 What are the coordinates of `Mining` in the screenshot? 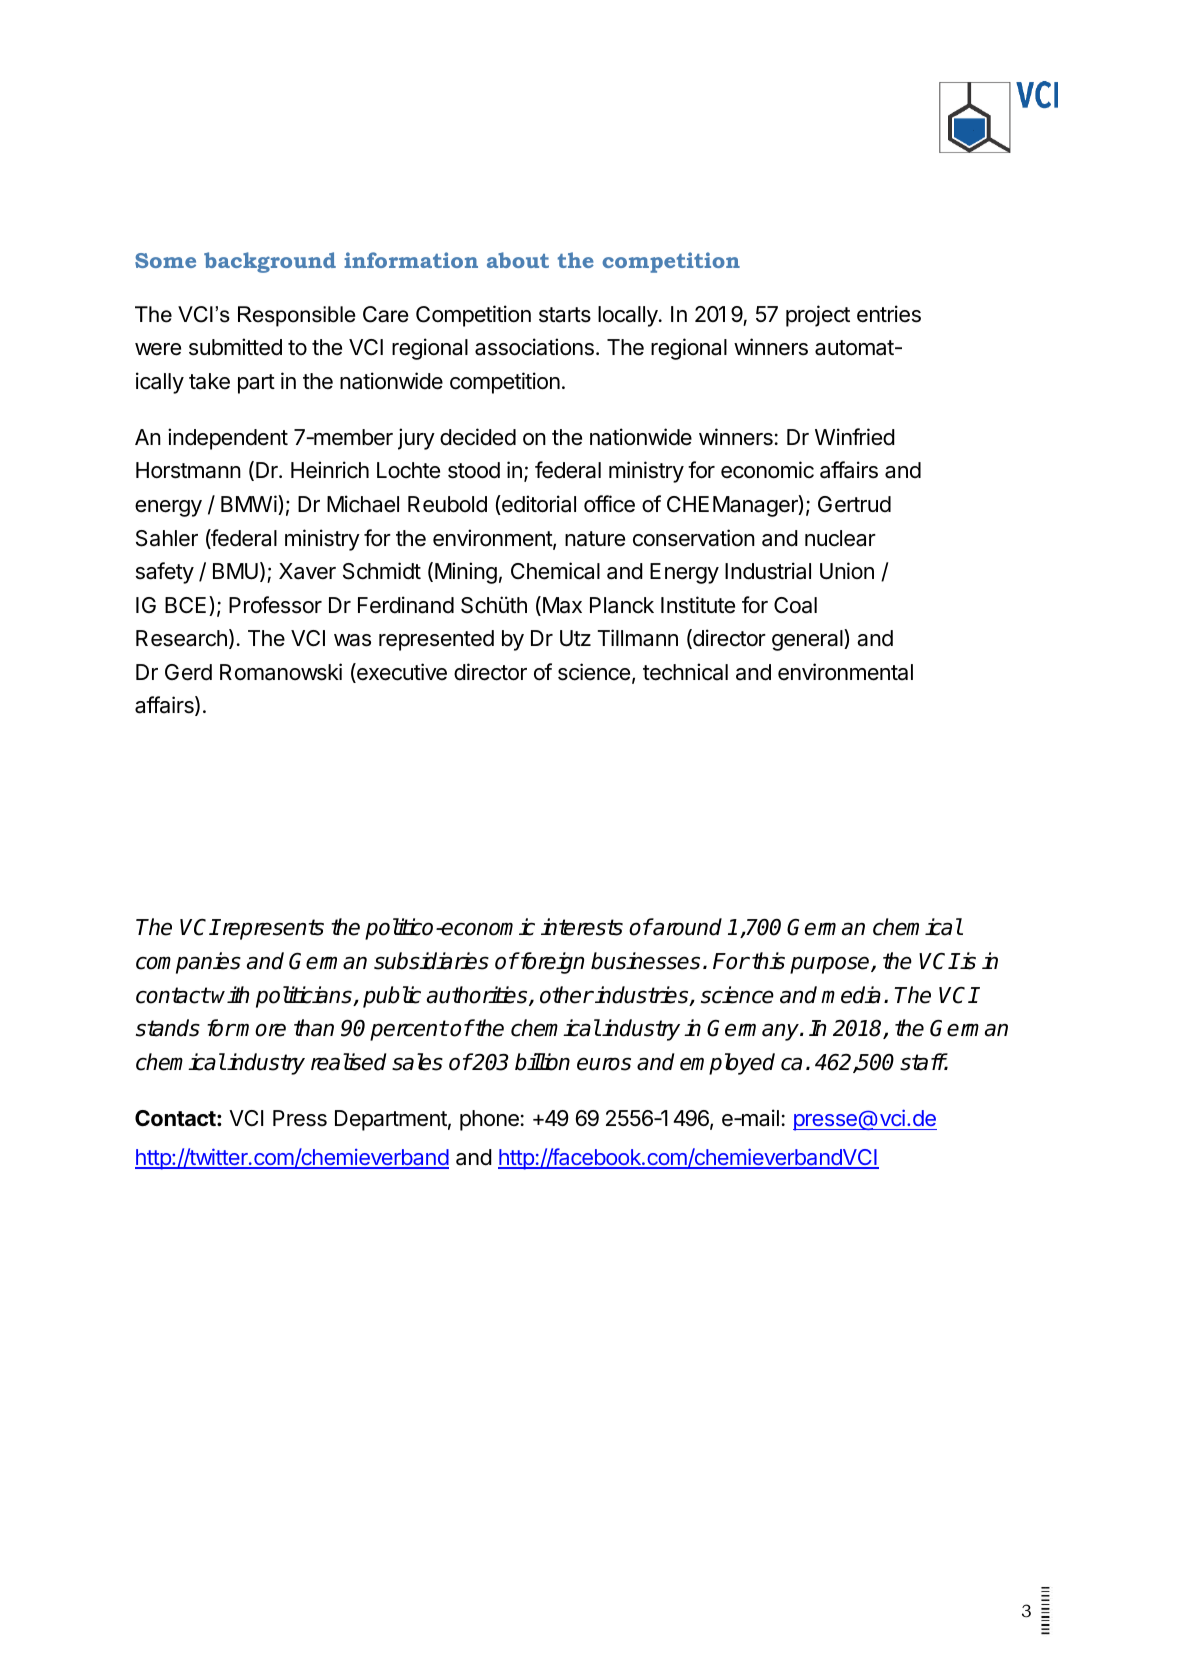 It's located at (466, 573).
